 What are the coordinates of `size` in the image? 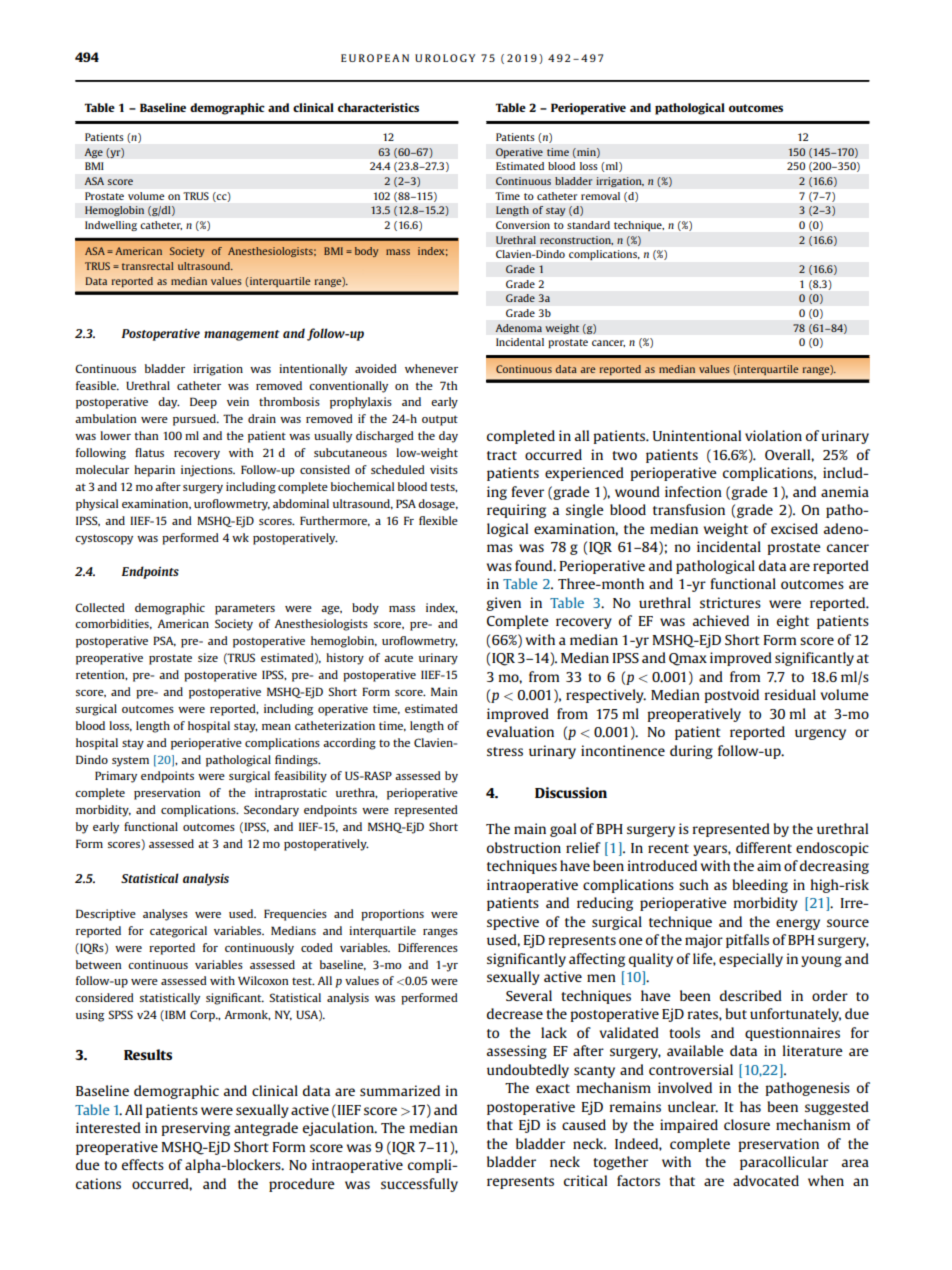 It's located at (208, 657).
